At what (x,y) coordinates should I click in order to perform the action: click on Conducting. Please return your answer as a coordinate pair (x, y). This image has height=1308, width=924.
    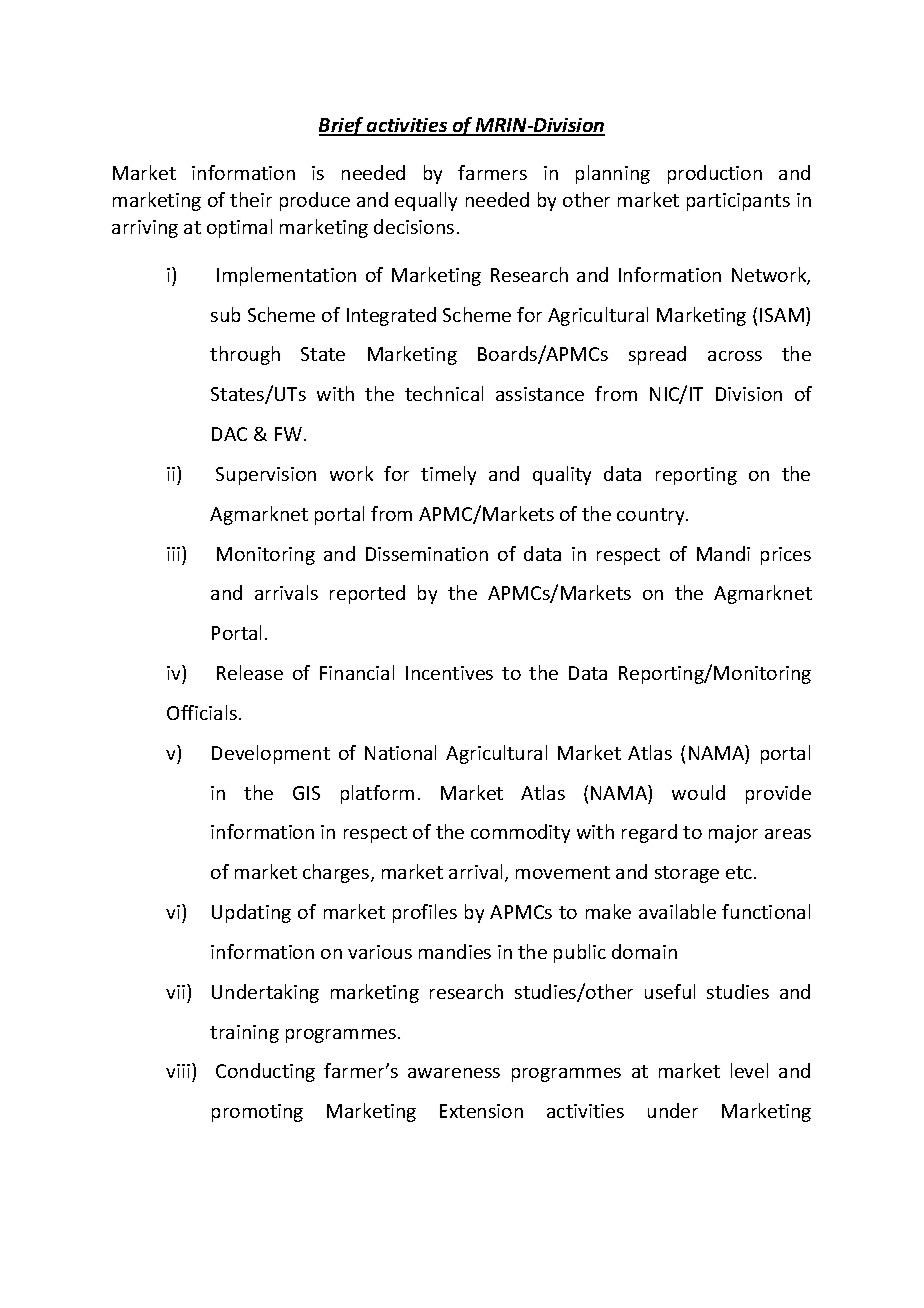
    Looking at the image, I should click on (265, 1072).
